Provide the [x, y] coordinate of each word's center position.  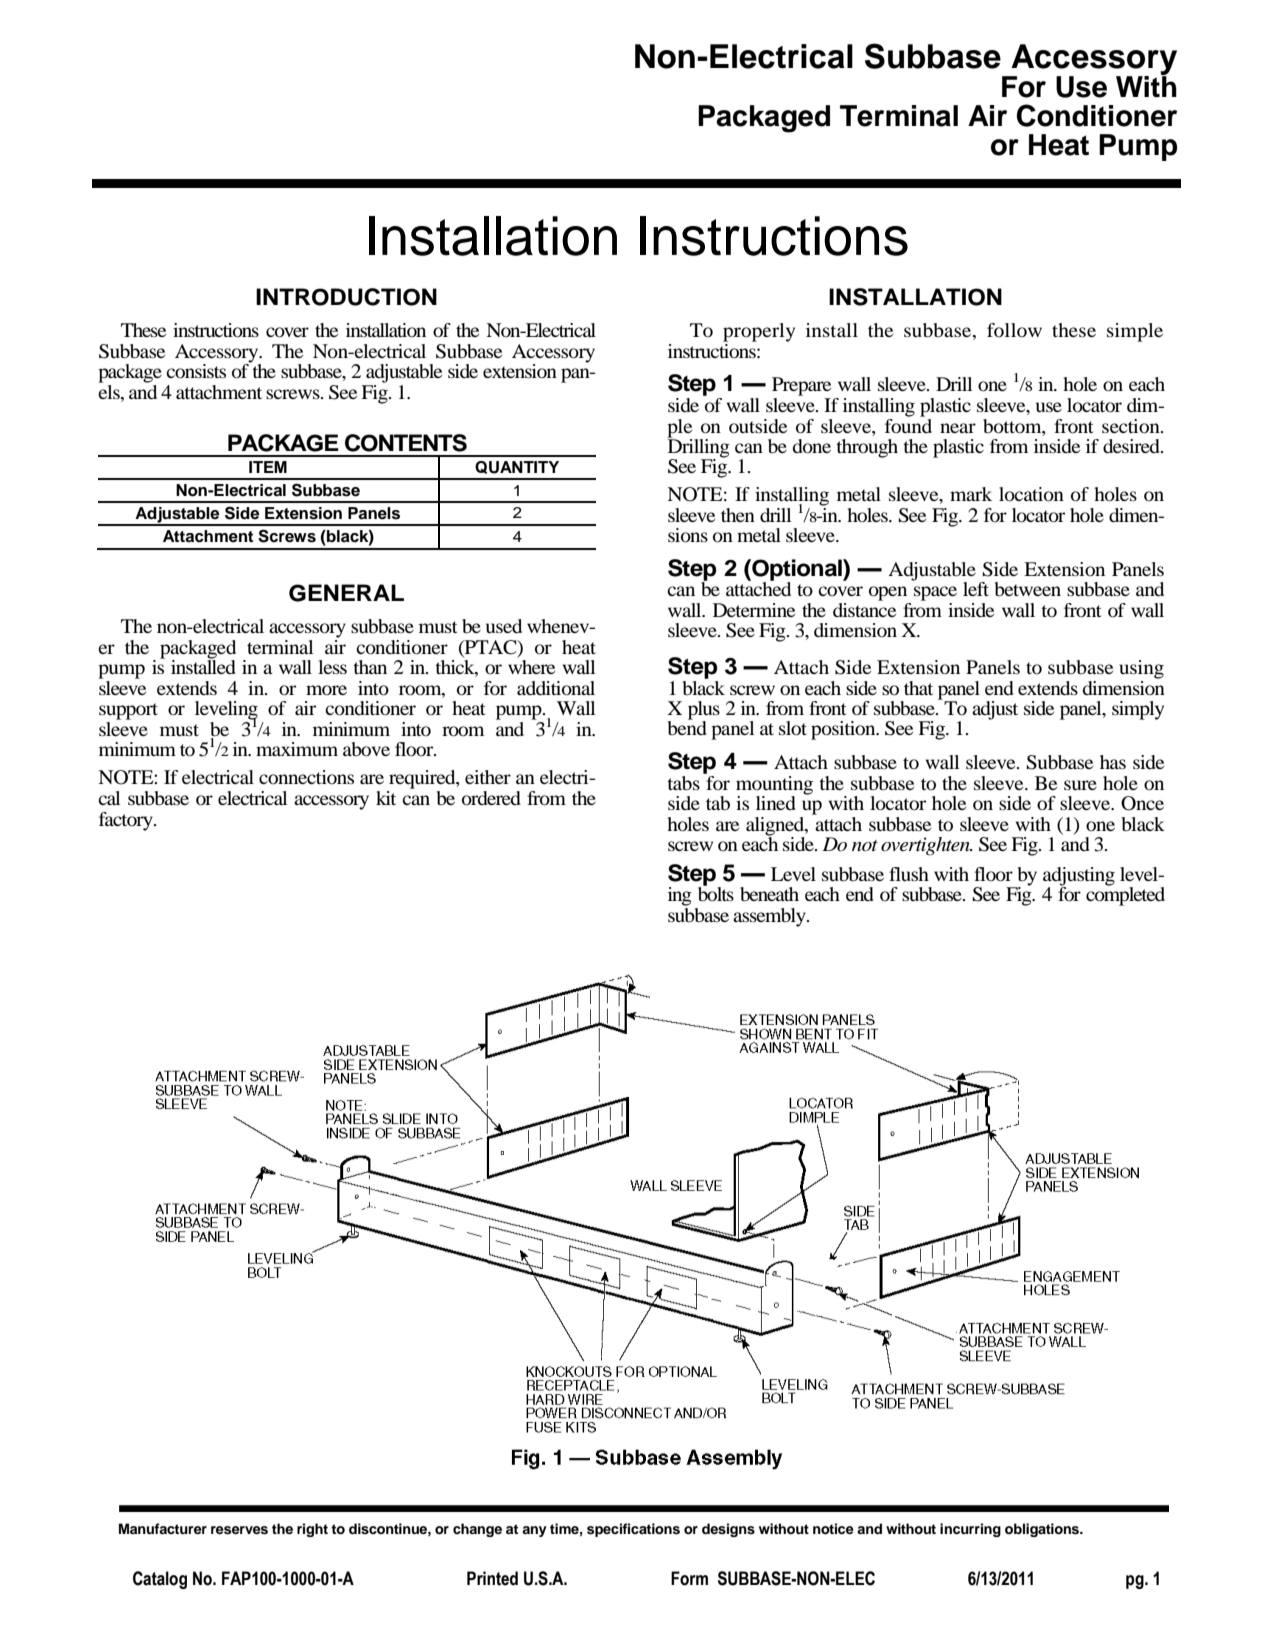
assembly [770, 917]
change [477, 1530]
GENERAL [346, 593]
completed [1125, 895]
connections [306, 777]
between [1028, 589]
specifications [633, 1530]
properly [759, 332]
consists [196, 371]
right [312, 1530]
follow [1014, 330]
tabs [683, 783]
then [738, 515]
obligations [1043, 1530]
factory [127, 821]
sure [1080, 785]
